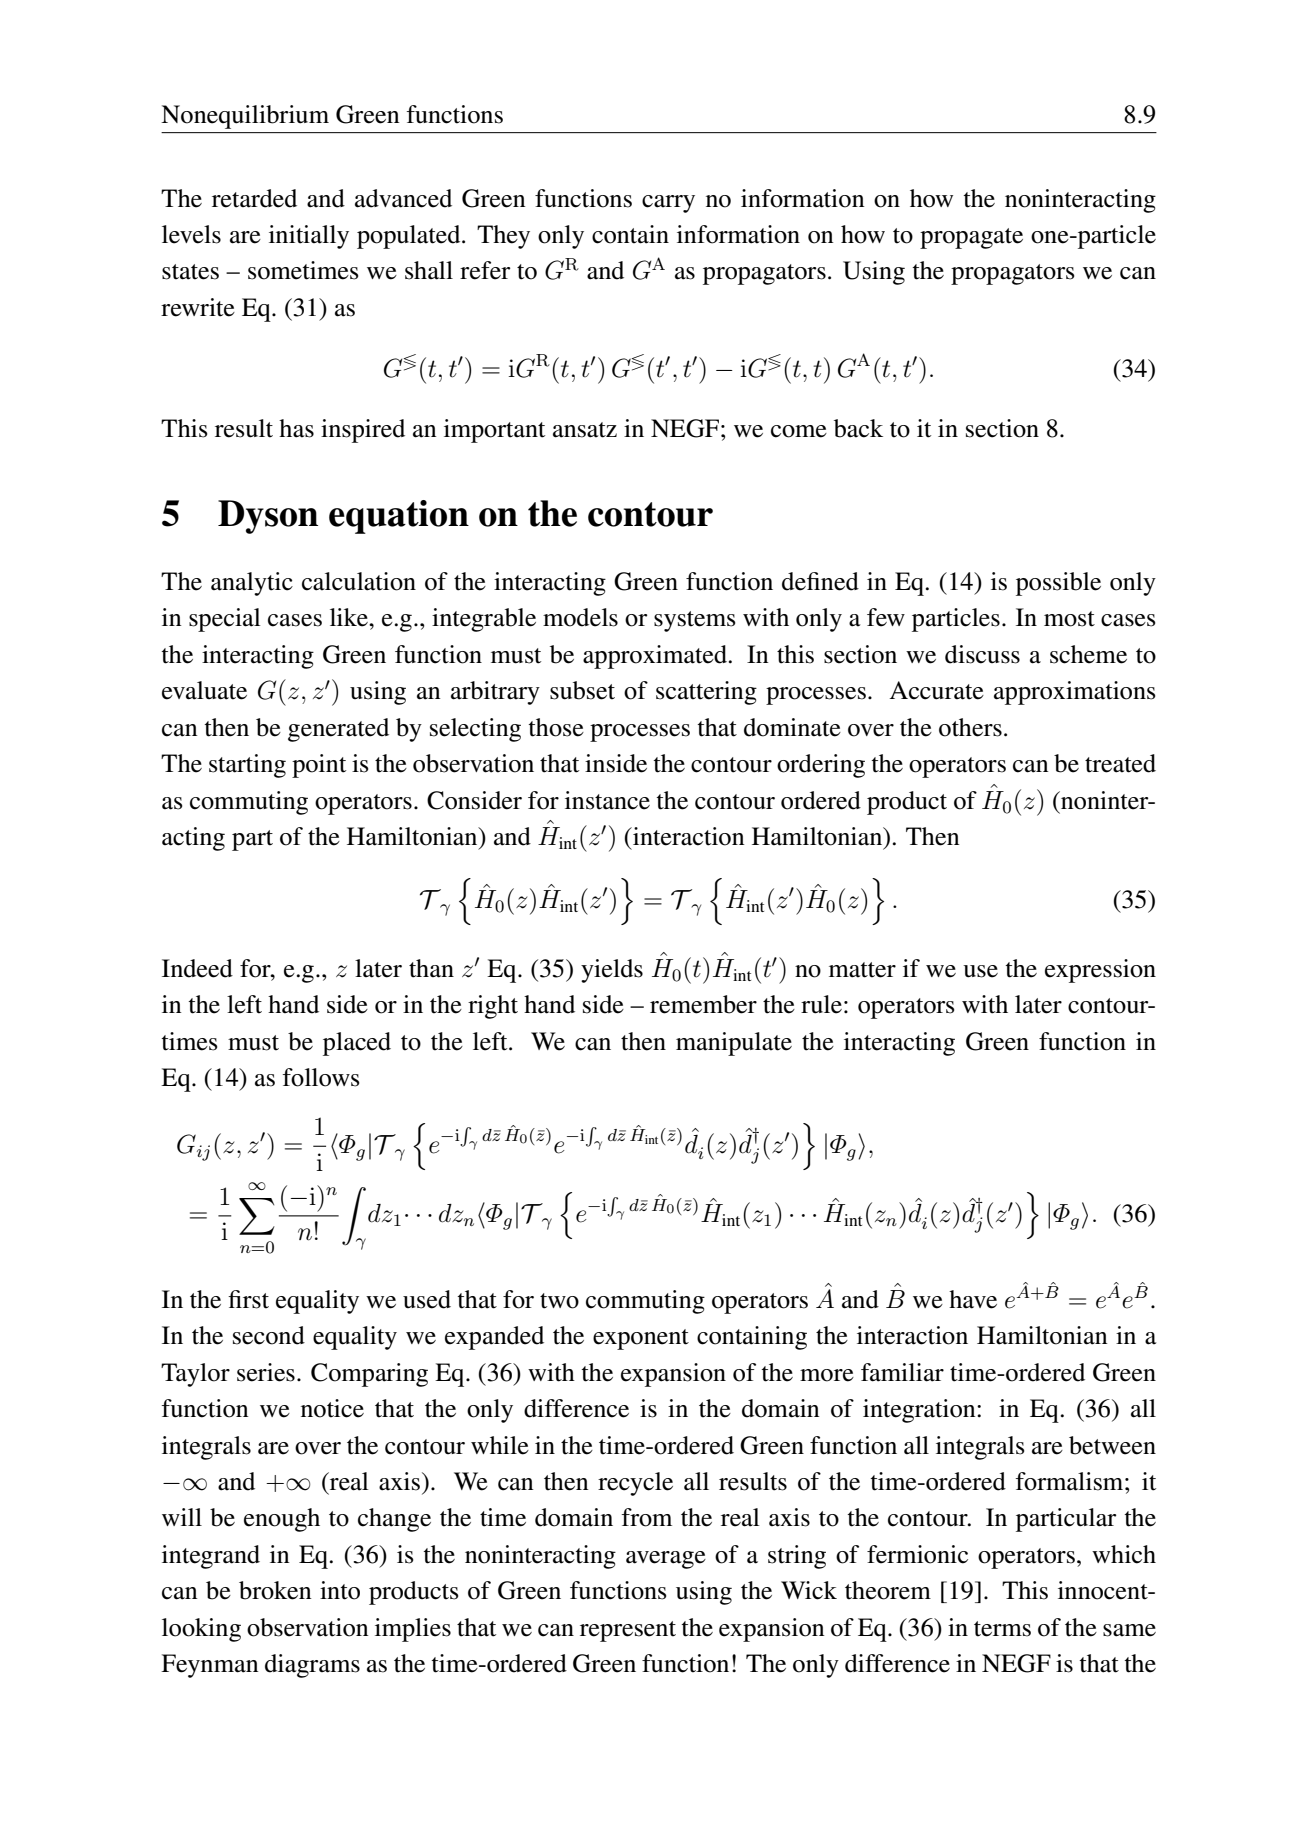 Image resolution: width=1307 pixels, height=1848 pixels. I want to click on represent, so click(628, 1631).
